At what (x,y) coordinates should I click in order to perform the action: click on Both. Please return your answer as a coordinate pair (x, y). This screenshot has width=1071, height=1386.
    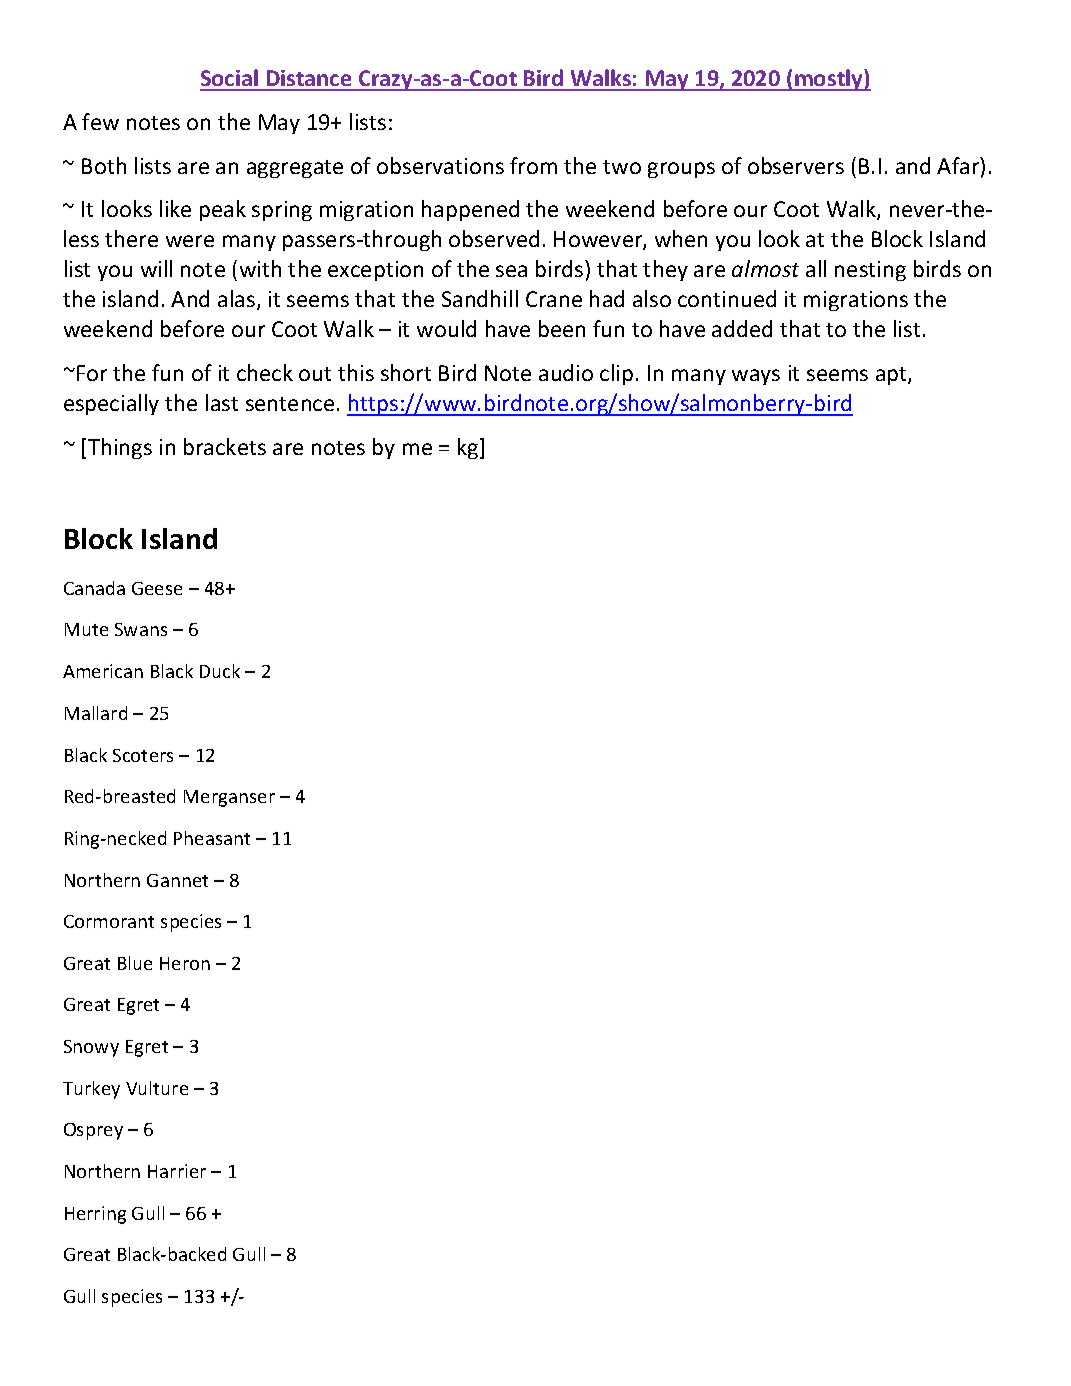
    Looking at the image, I should click on (104, 165).
